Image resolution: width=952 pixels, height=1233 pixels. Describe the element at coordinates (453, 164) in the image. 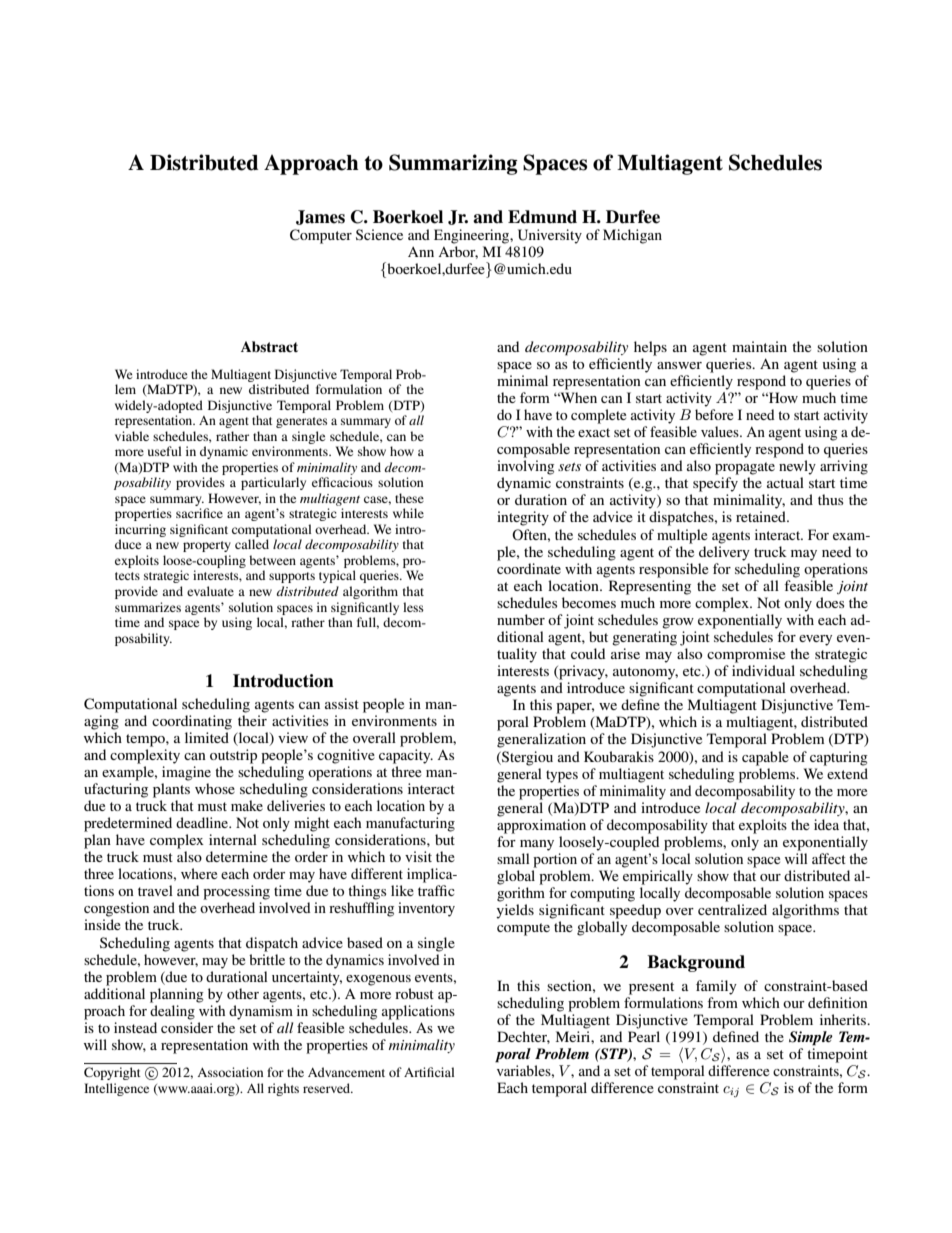

I see `Summarizing` at that location.
